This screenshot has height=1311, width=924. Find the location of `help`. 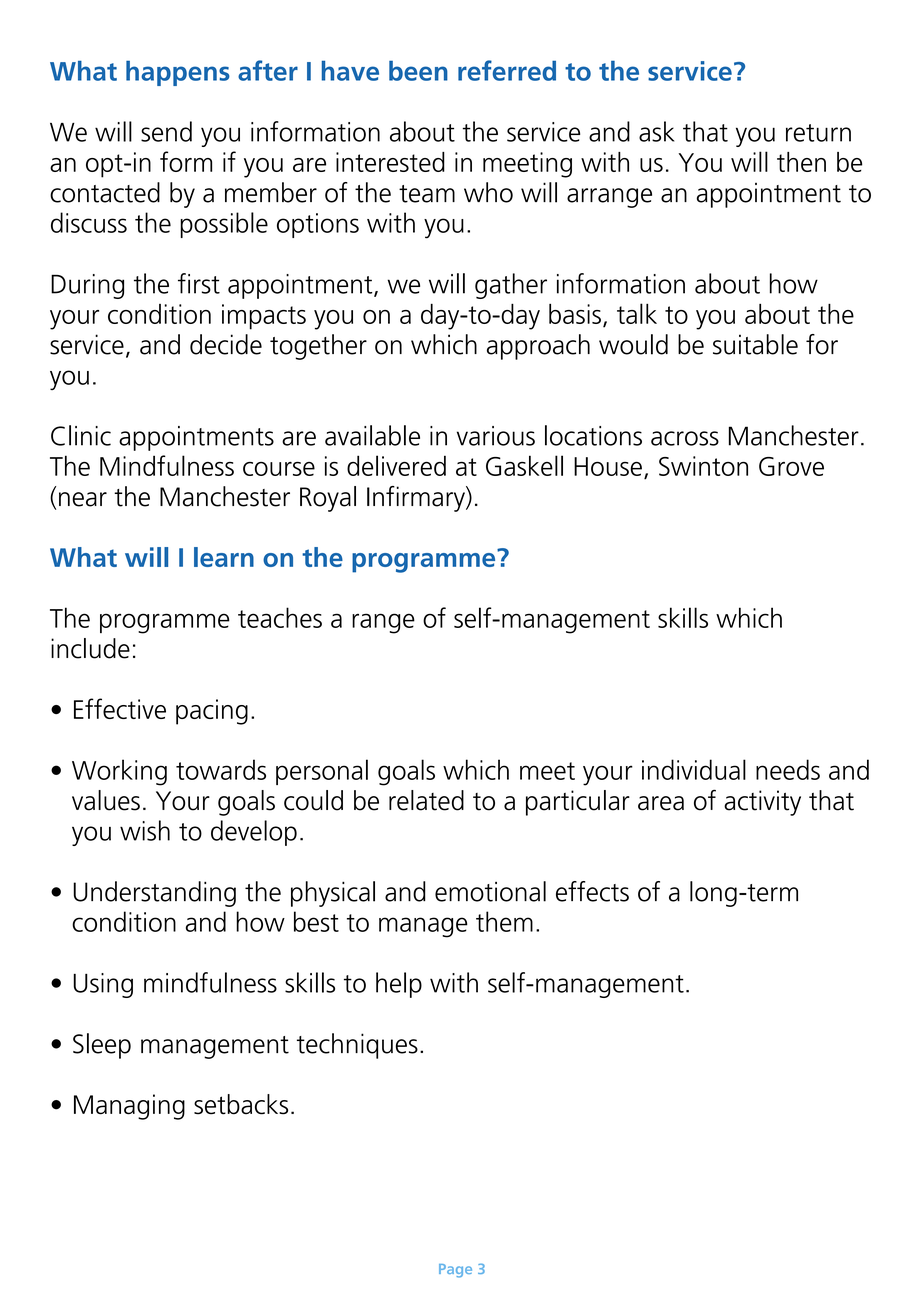

help is located at coordinates (399, 985).
